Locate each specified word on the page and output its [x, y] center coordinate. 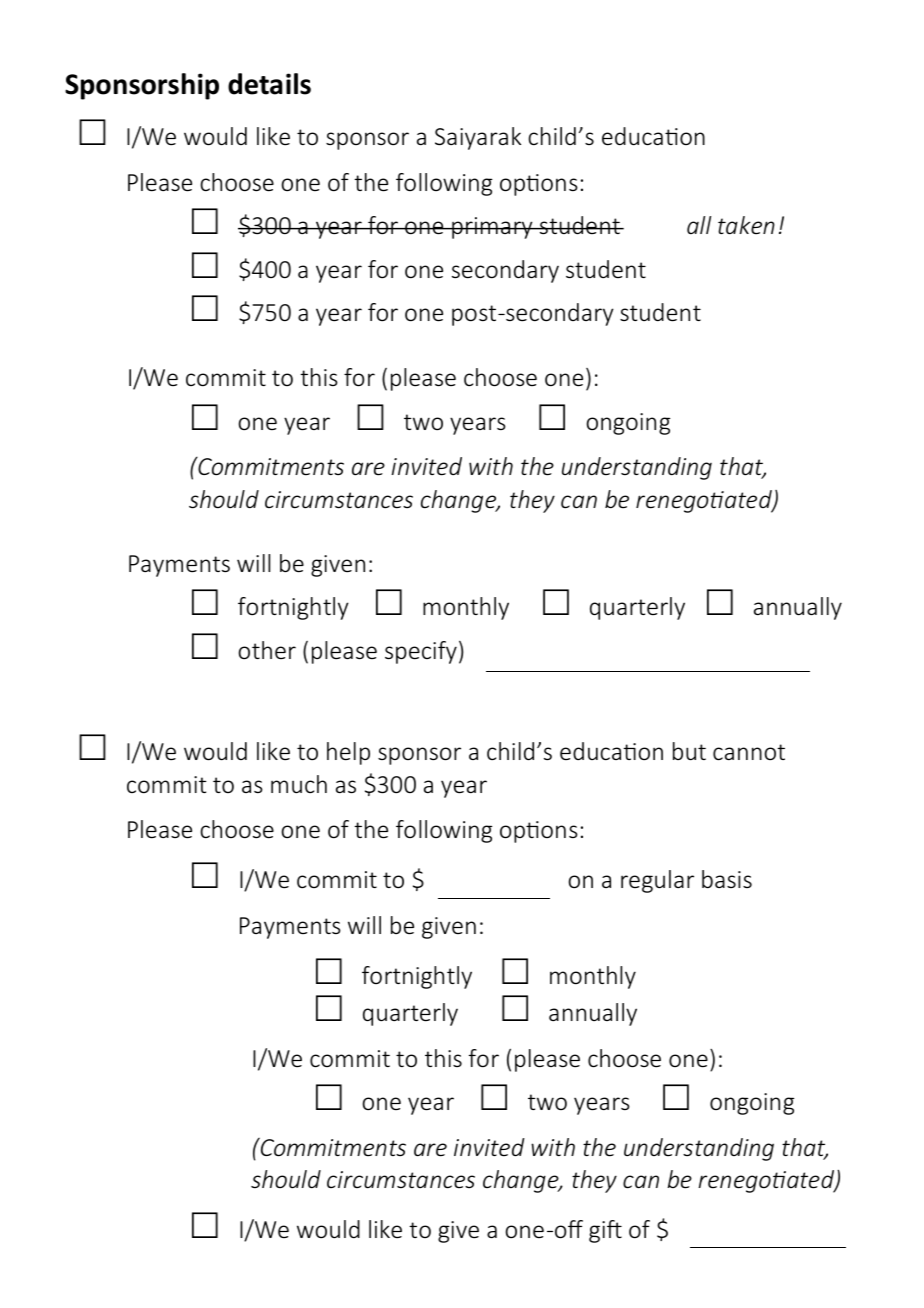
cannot [749, 752]
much [299, 784]
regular [657, 881]
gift [605, 1231]
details [269, 84]
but [689, 751]
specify [421, 652]
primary [492, 228]
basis [727, 879]
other [267, 650]
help [348, 753]
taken [746, 225]
